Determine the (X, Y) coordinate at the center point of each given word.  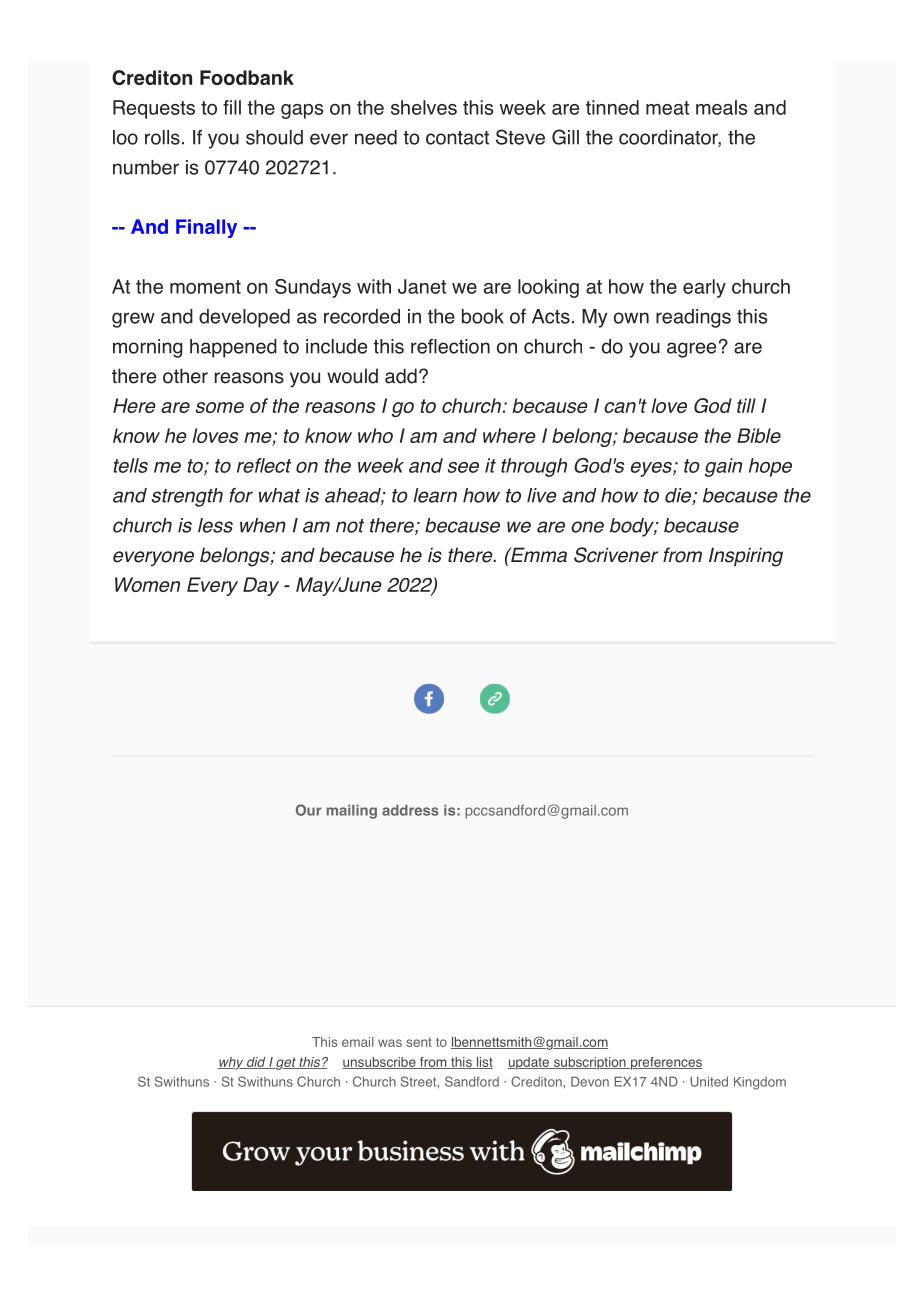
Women (147, 584)
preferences (666, 1063)
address (410, 810)
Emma (538, 555)
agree (691, 350)
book (483, 316)
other (185, 376)
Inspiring (746, 557)
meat (667, 108)
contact (457, 138)
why (232, 1063)
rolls (162, 137)
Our (308, 810)
